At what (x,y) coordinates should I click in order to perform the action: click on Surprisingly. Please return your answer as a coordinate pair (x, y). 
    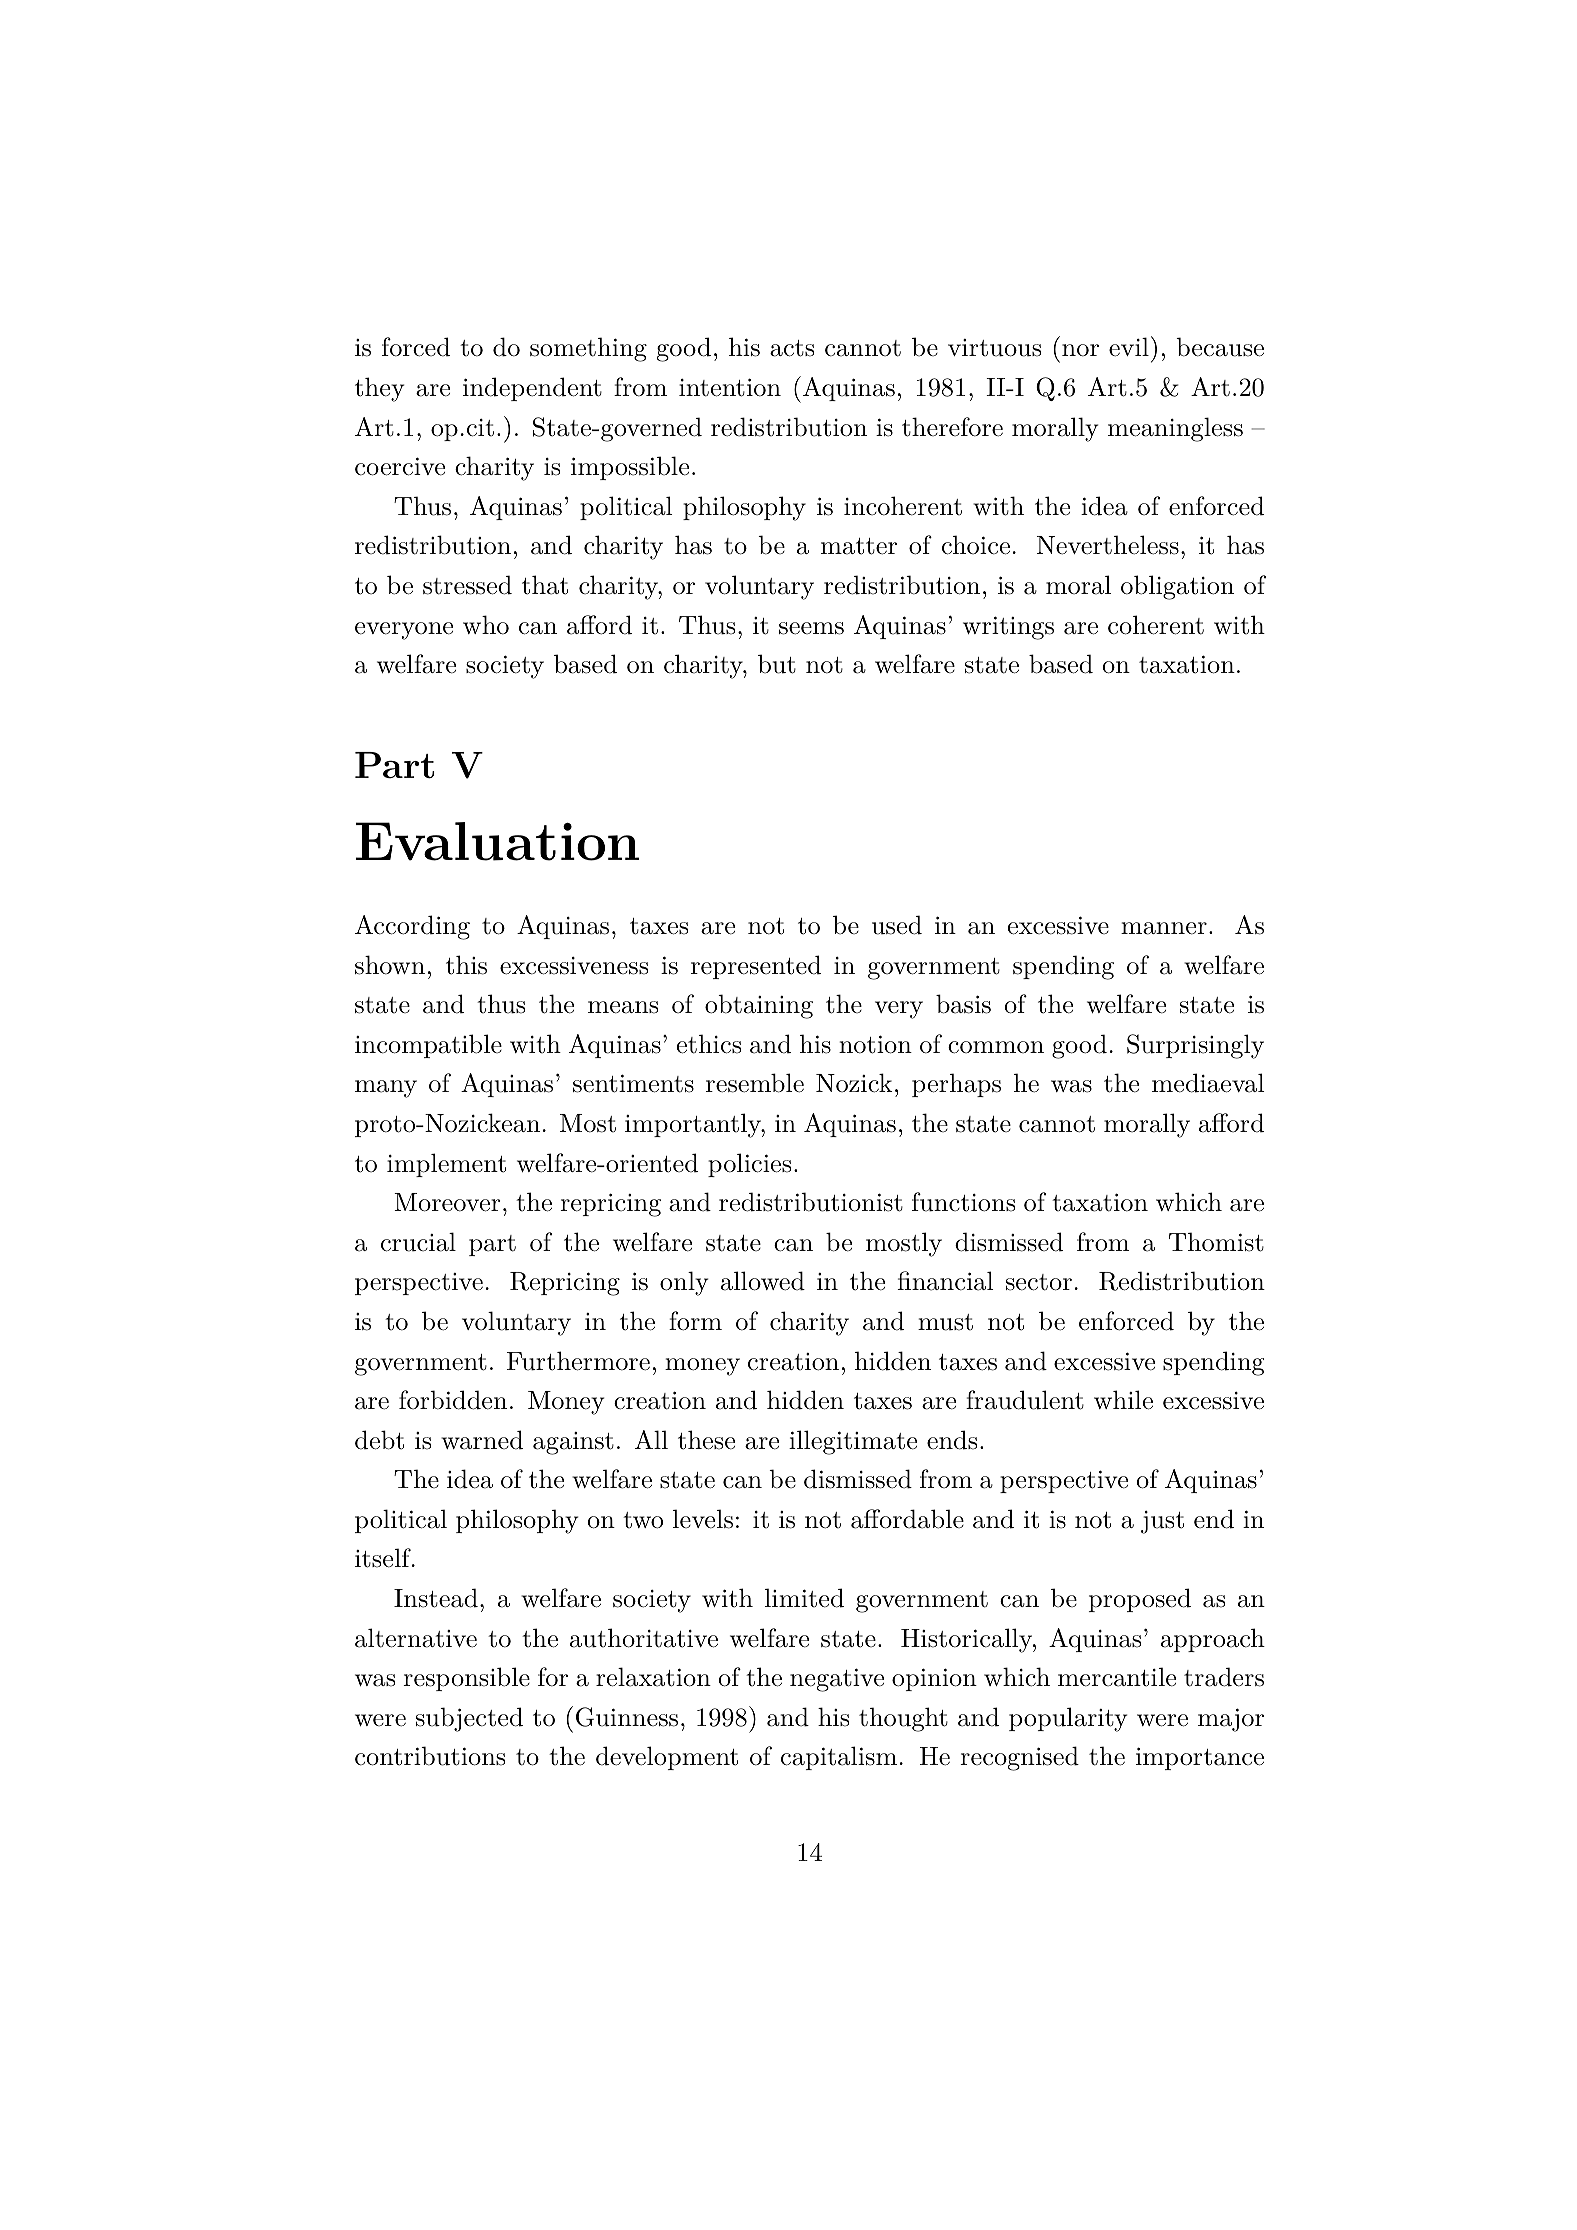
    Looking at the image, I should click on (1195, 1046).
